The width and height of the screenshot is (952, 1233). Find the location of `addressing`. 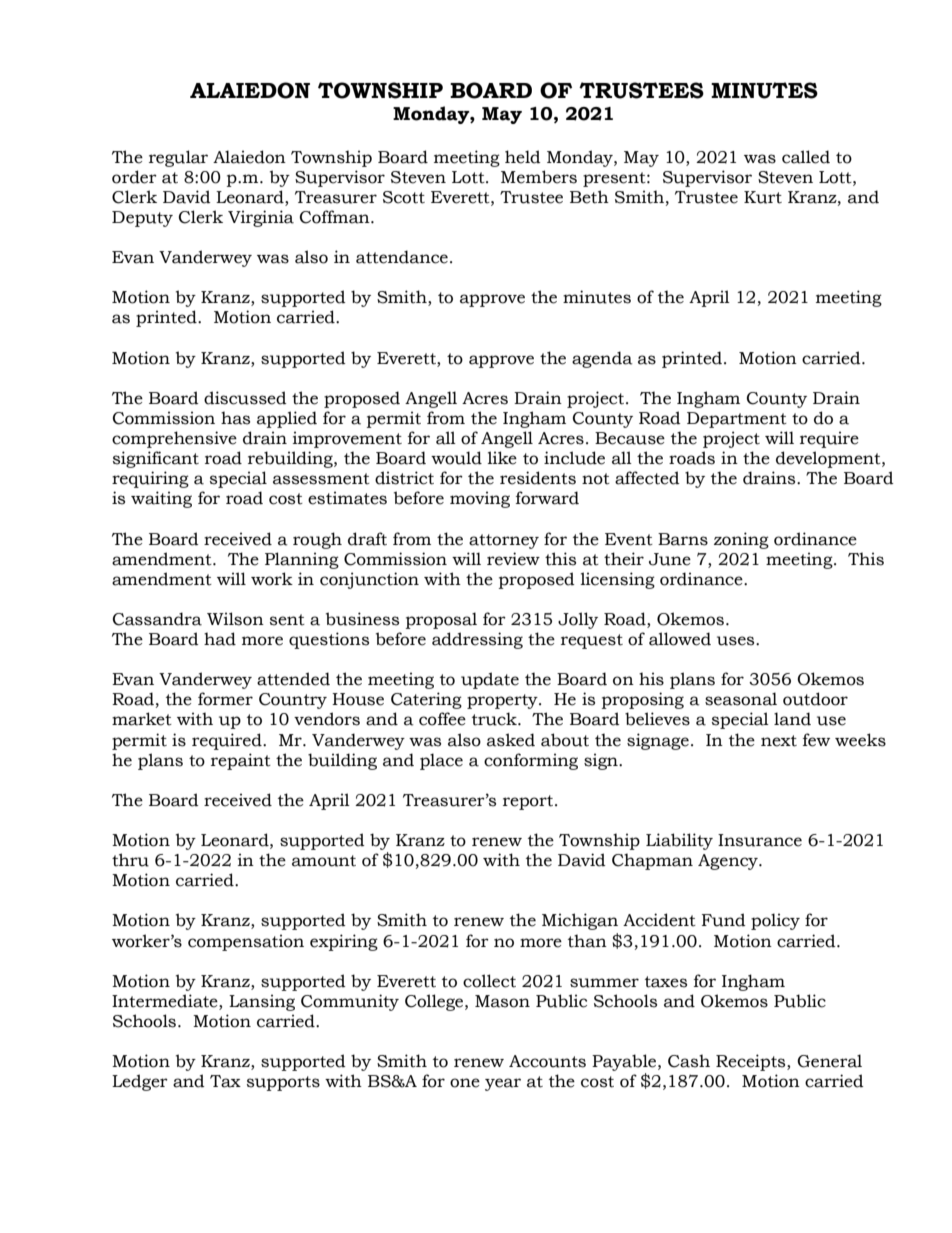

addressing is located at coordinates (477, 640).
